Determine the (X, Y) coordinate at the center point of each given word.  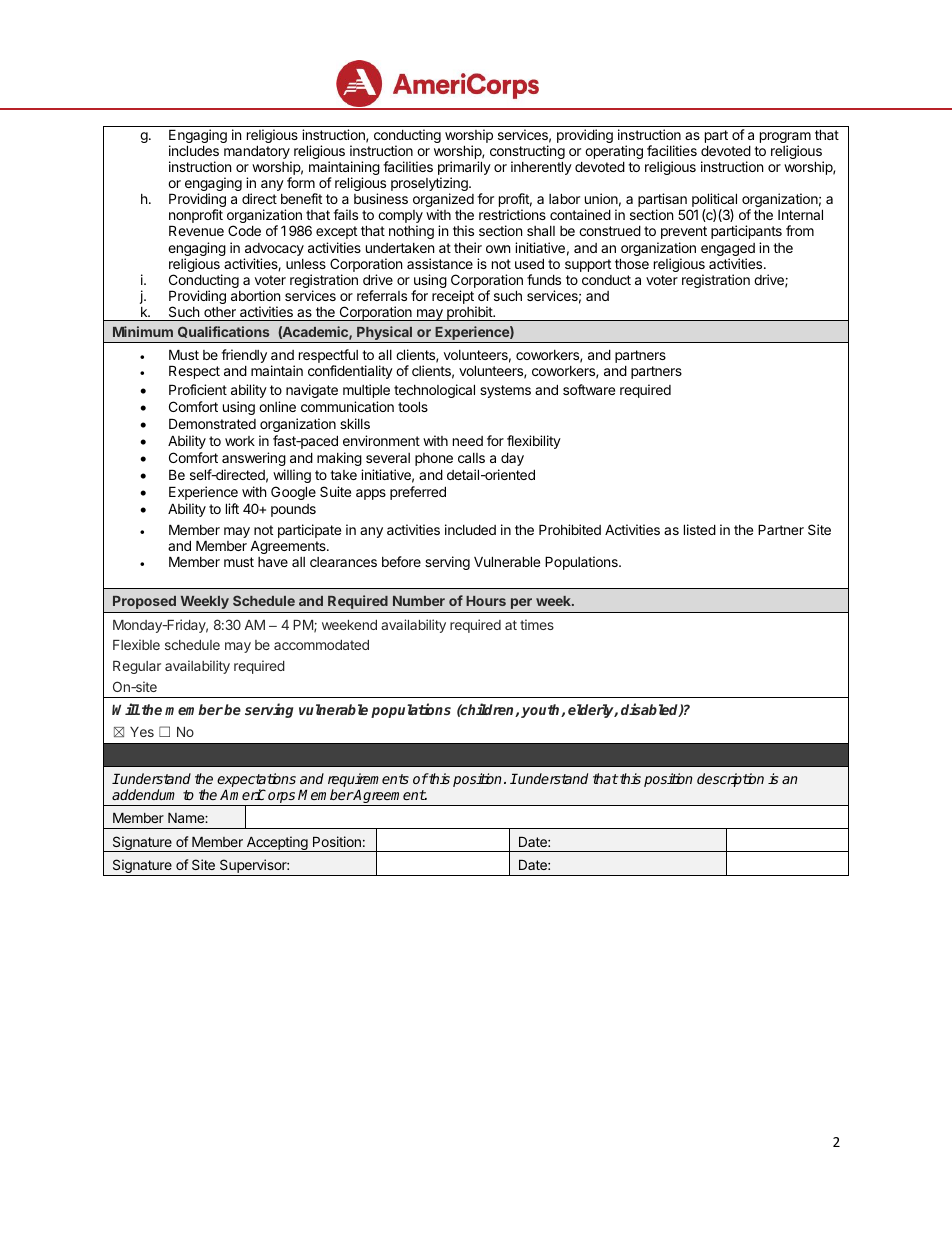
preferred (418, 493)
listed (700, 529)
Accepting (277, 844)
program (785, 139)
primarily (464, 169)
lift (232, 508)
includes (194, 150)
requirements (368, 781)
